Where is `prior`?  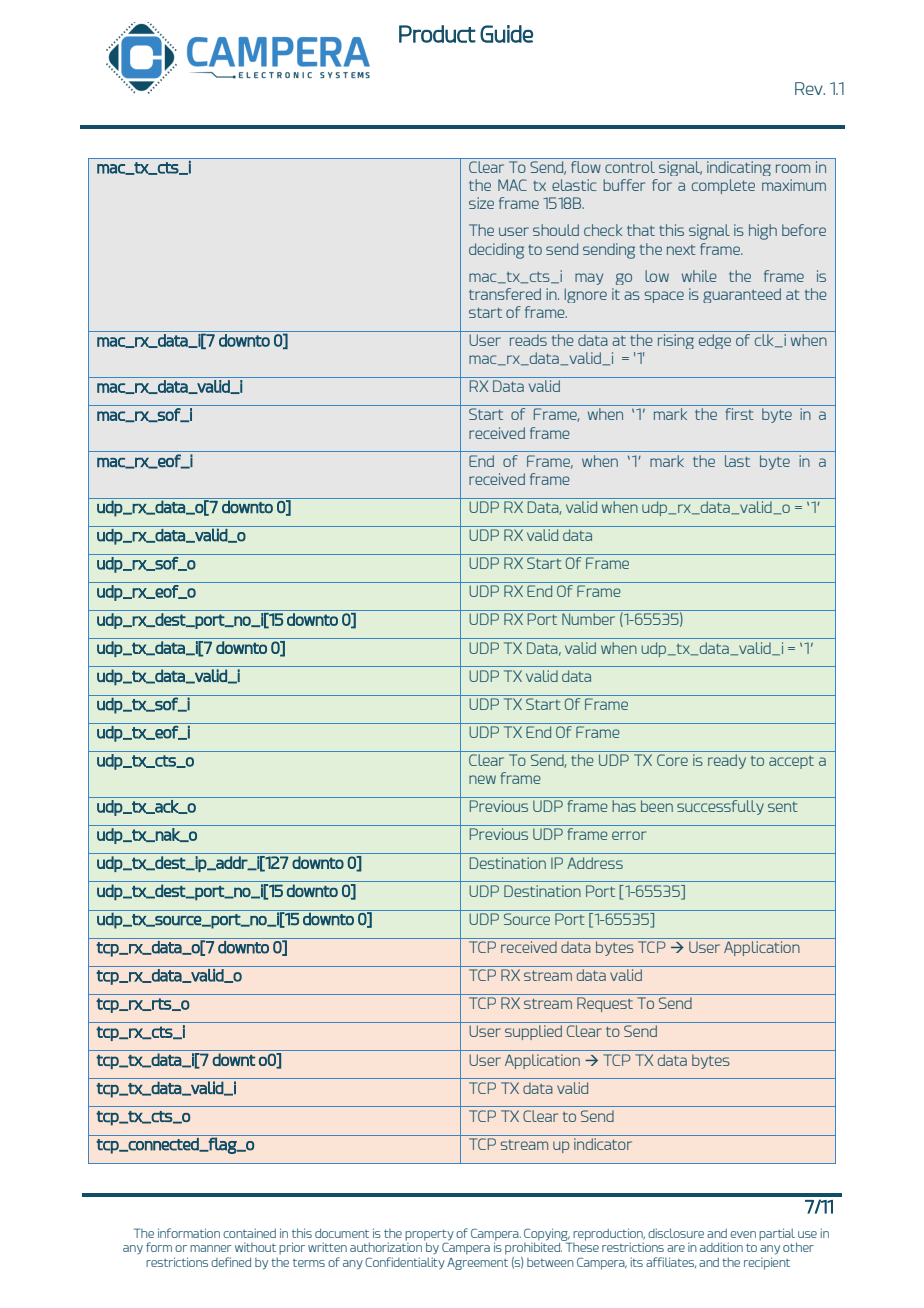 prior is located at coordinates (292, 1248).
